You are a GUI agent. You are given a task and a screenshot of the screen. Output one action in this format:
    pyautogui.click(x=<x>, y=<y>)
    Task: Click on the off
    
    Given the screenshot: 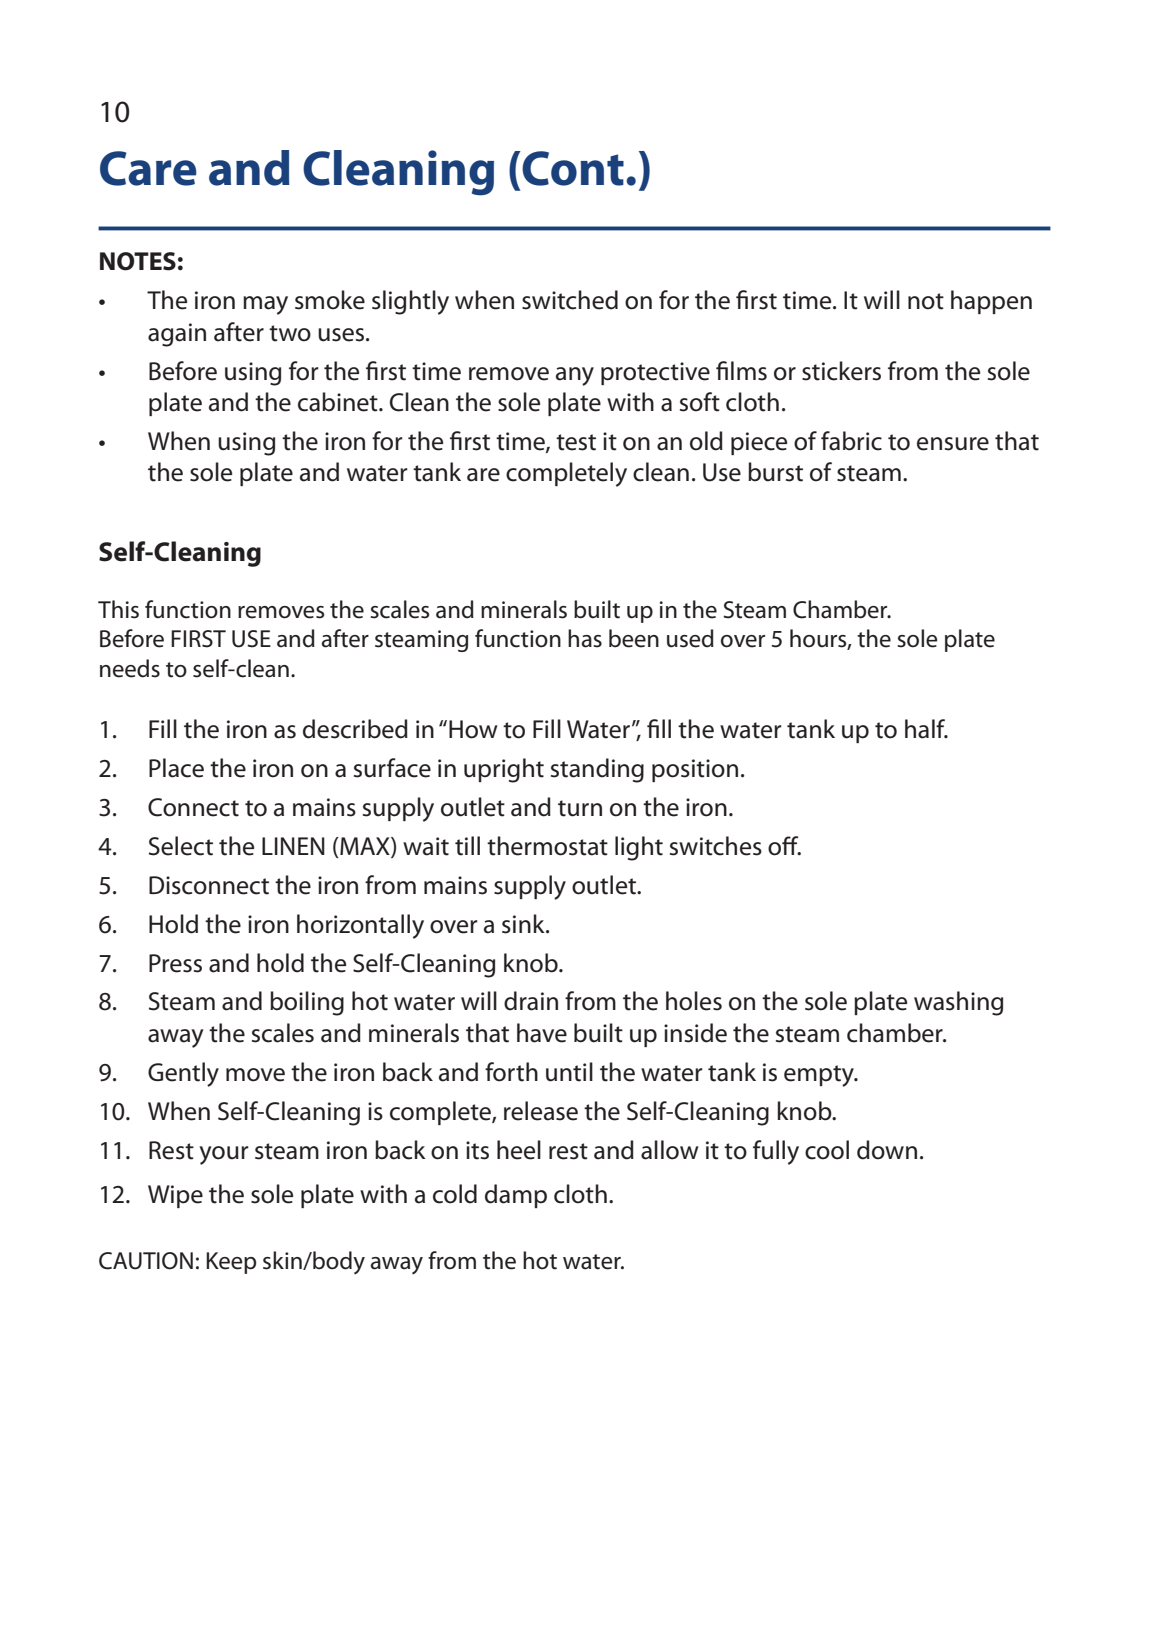 What is the action you would take?
    pyautogui.click(x=784, y=846)
